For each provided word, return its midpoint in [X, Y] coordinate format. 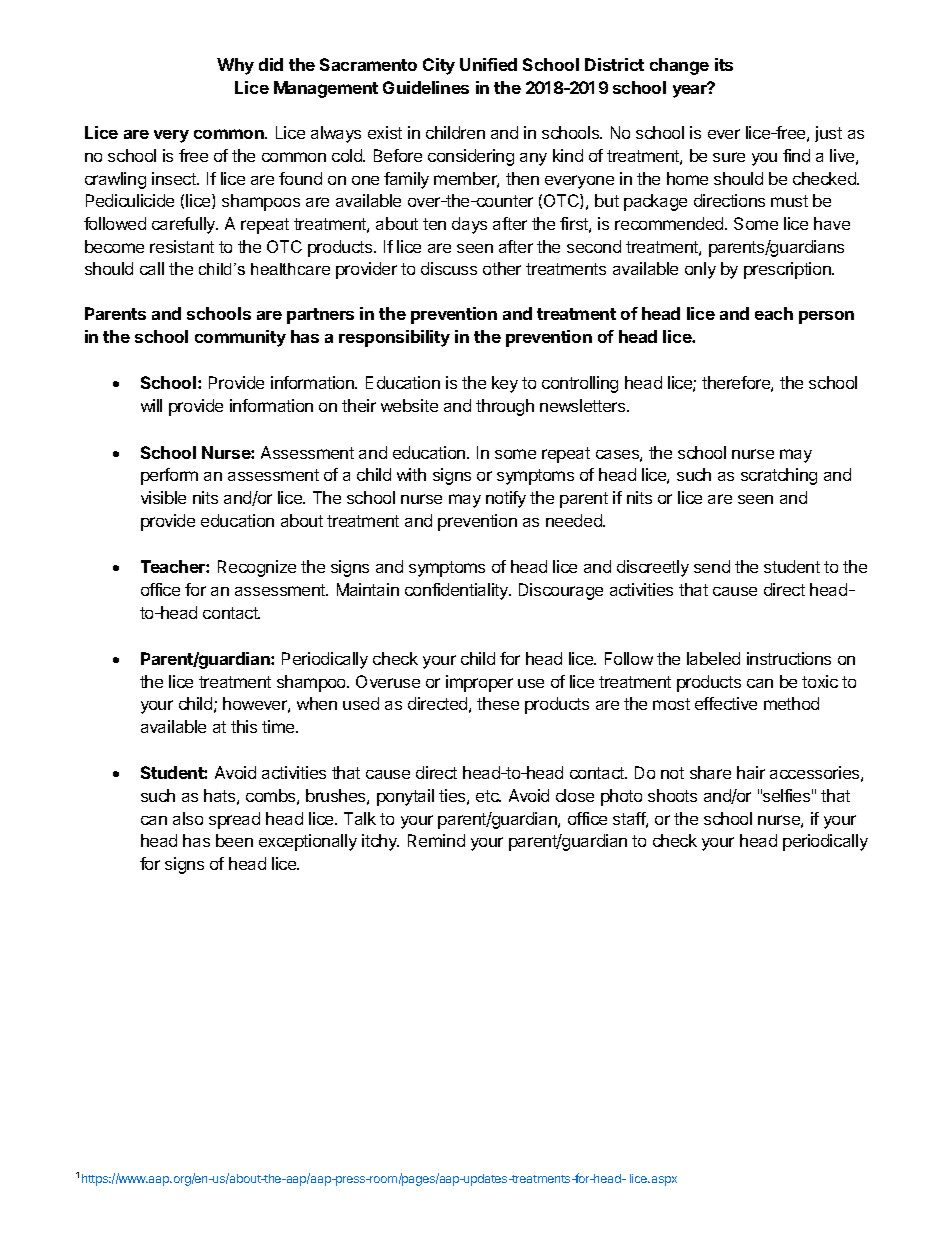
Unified [488, 64]
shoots [672, 795]
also [188, 818]
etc [488, 796]
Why [235, 66]
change [679, 66]
